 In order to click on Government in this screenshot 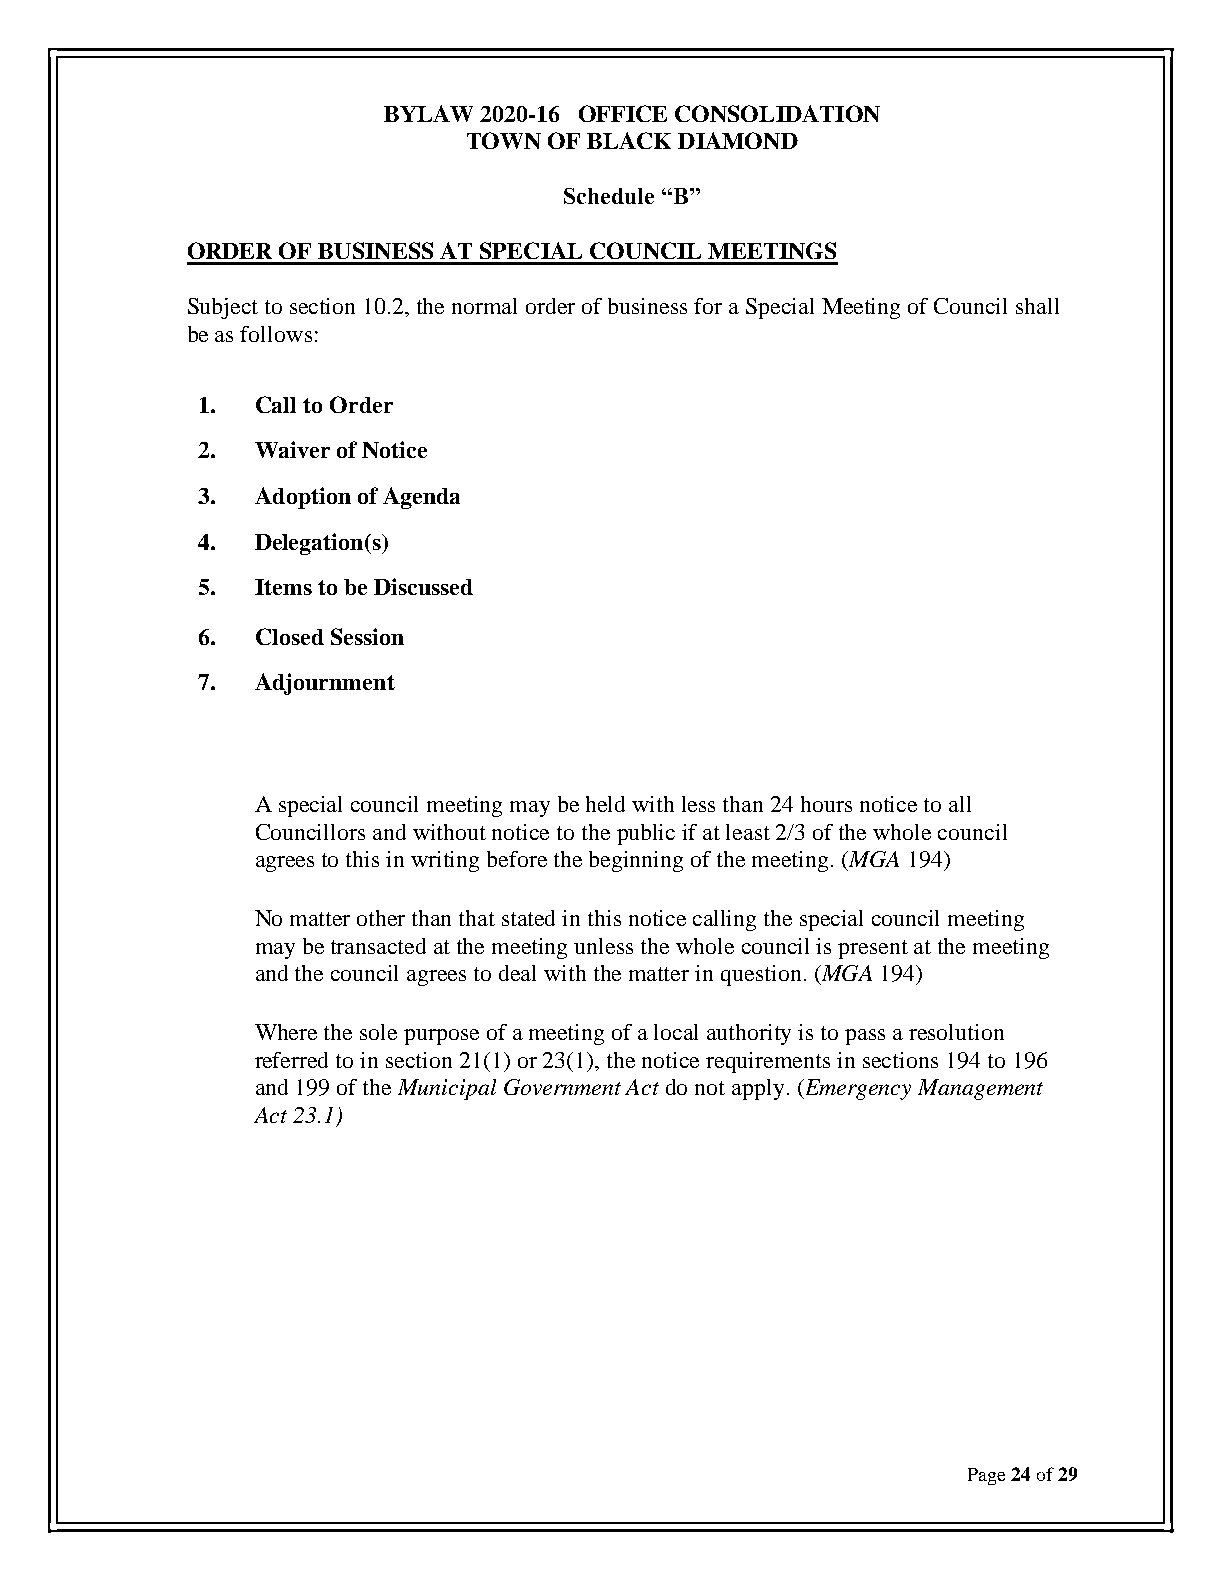, I will do `click(562, 1087)`.
